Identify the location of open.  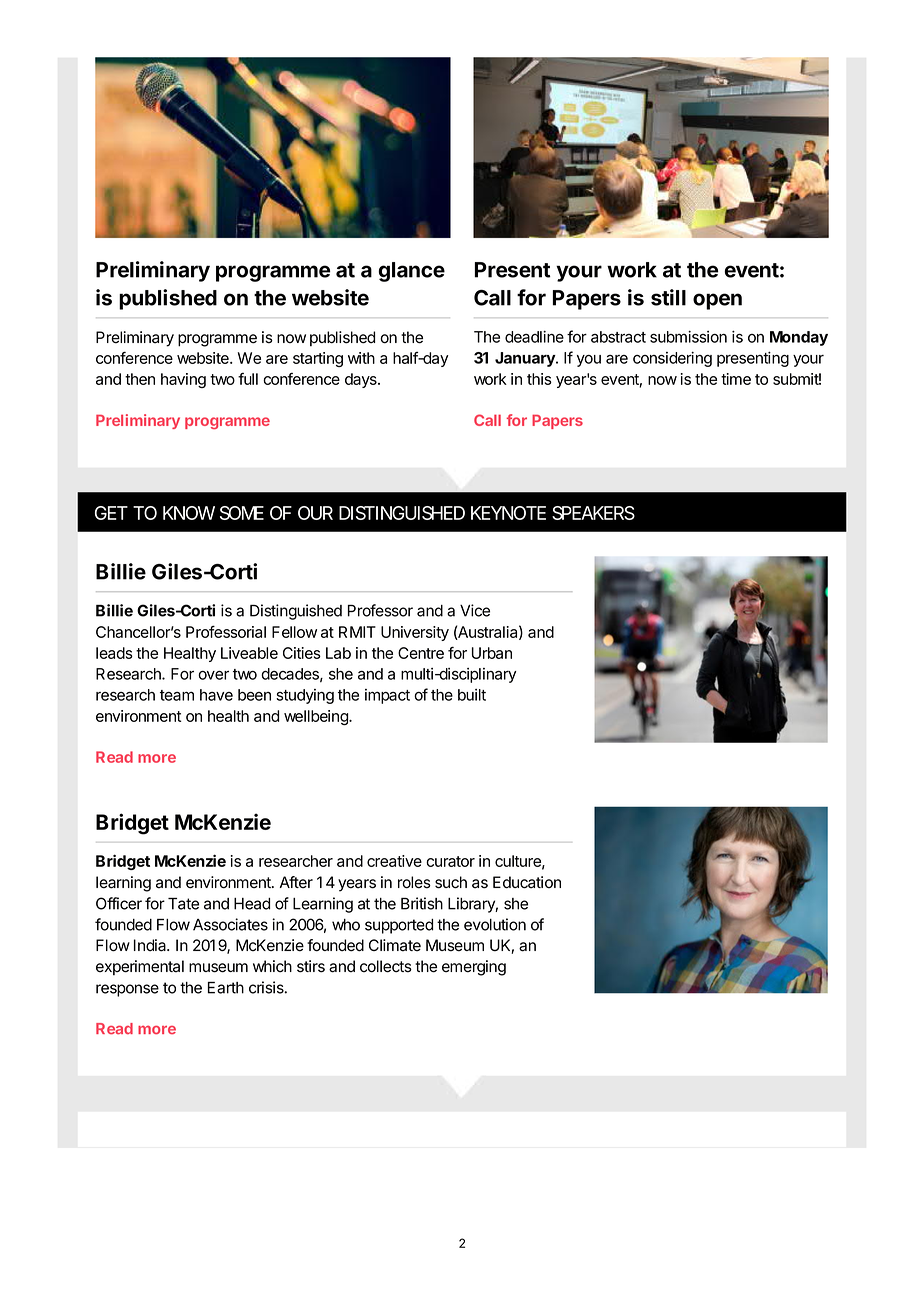
(717, 301).
